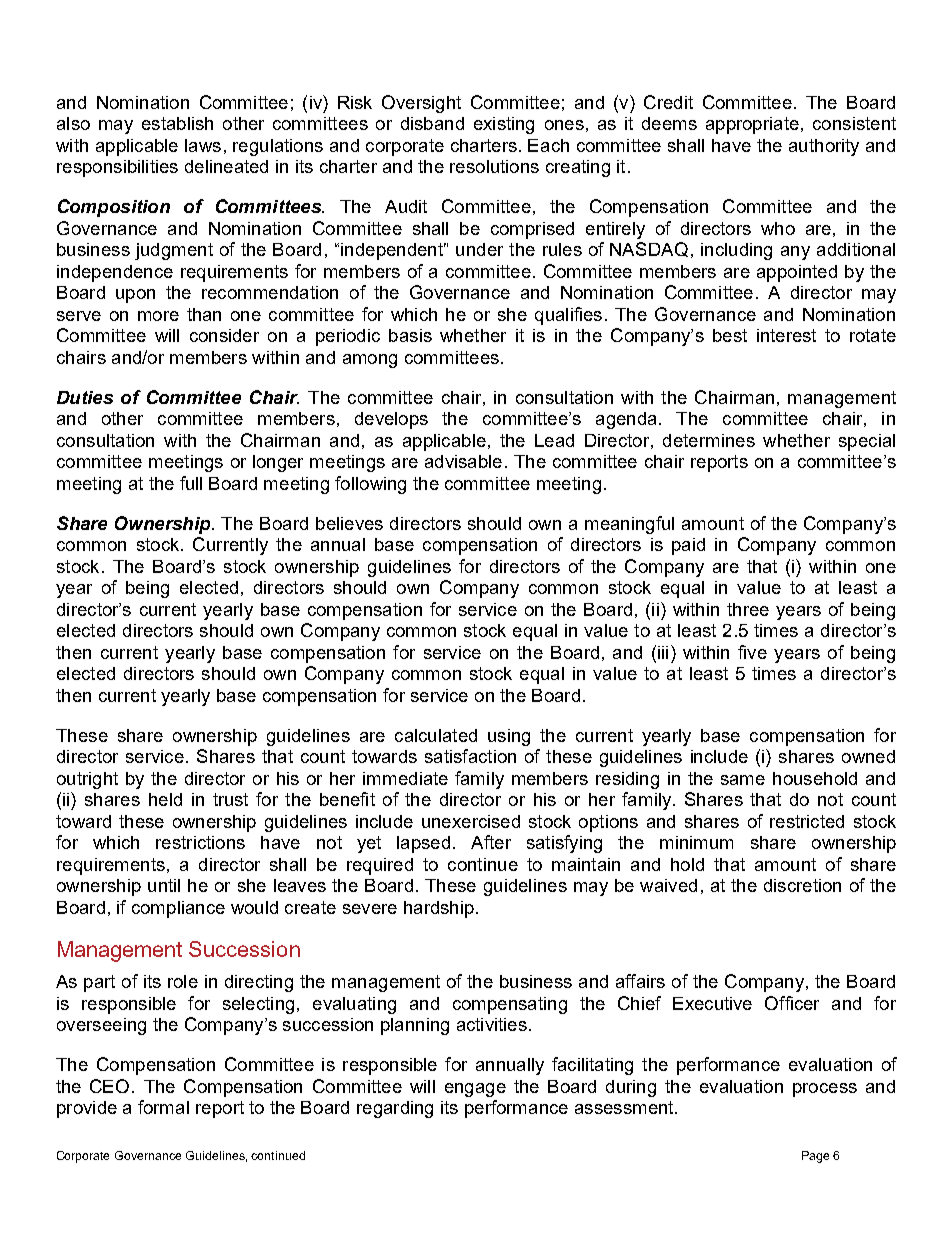 This page has width=952, height=1233. What do you see at coordinates (815, 1157) in the page?
I see `Page` at bounding box center [815, 1157].
